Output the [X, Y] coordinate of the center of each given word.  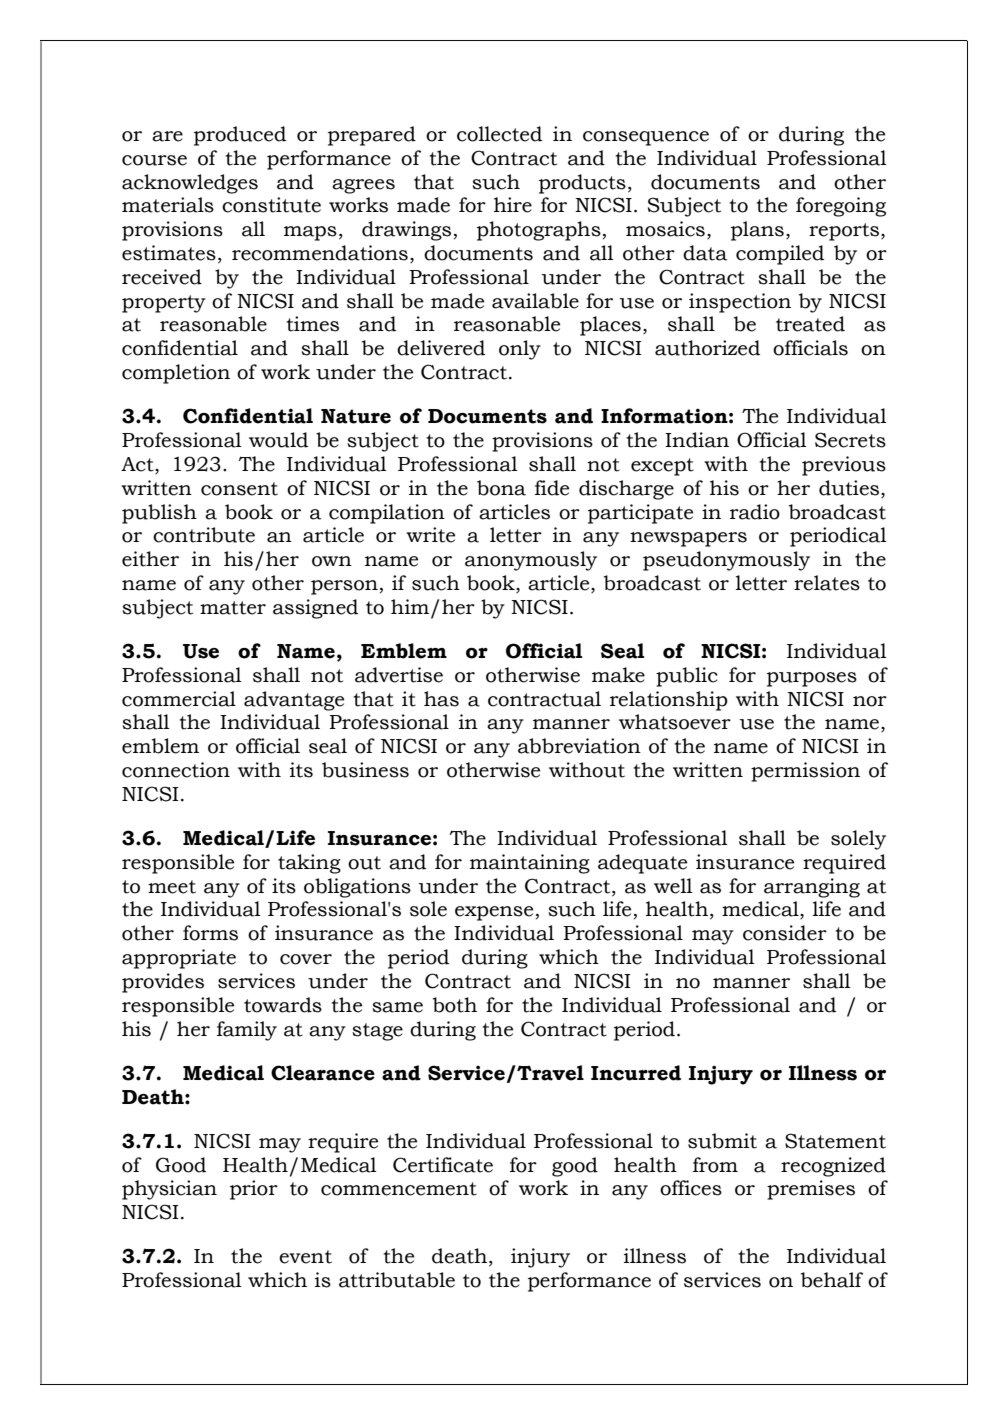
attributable [397, 1280]
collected [499, 134]
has [441, 699]
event [305, 1257]
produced [240, 136]
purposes [812, 679]
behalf [832, 1280]
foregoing [841, 207]
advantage [294, 701]
